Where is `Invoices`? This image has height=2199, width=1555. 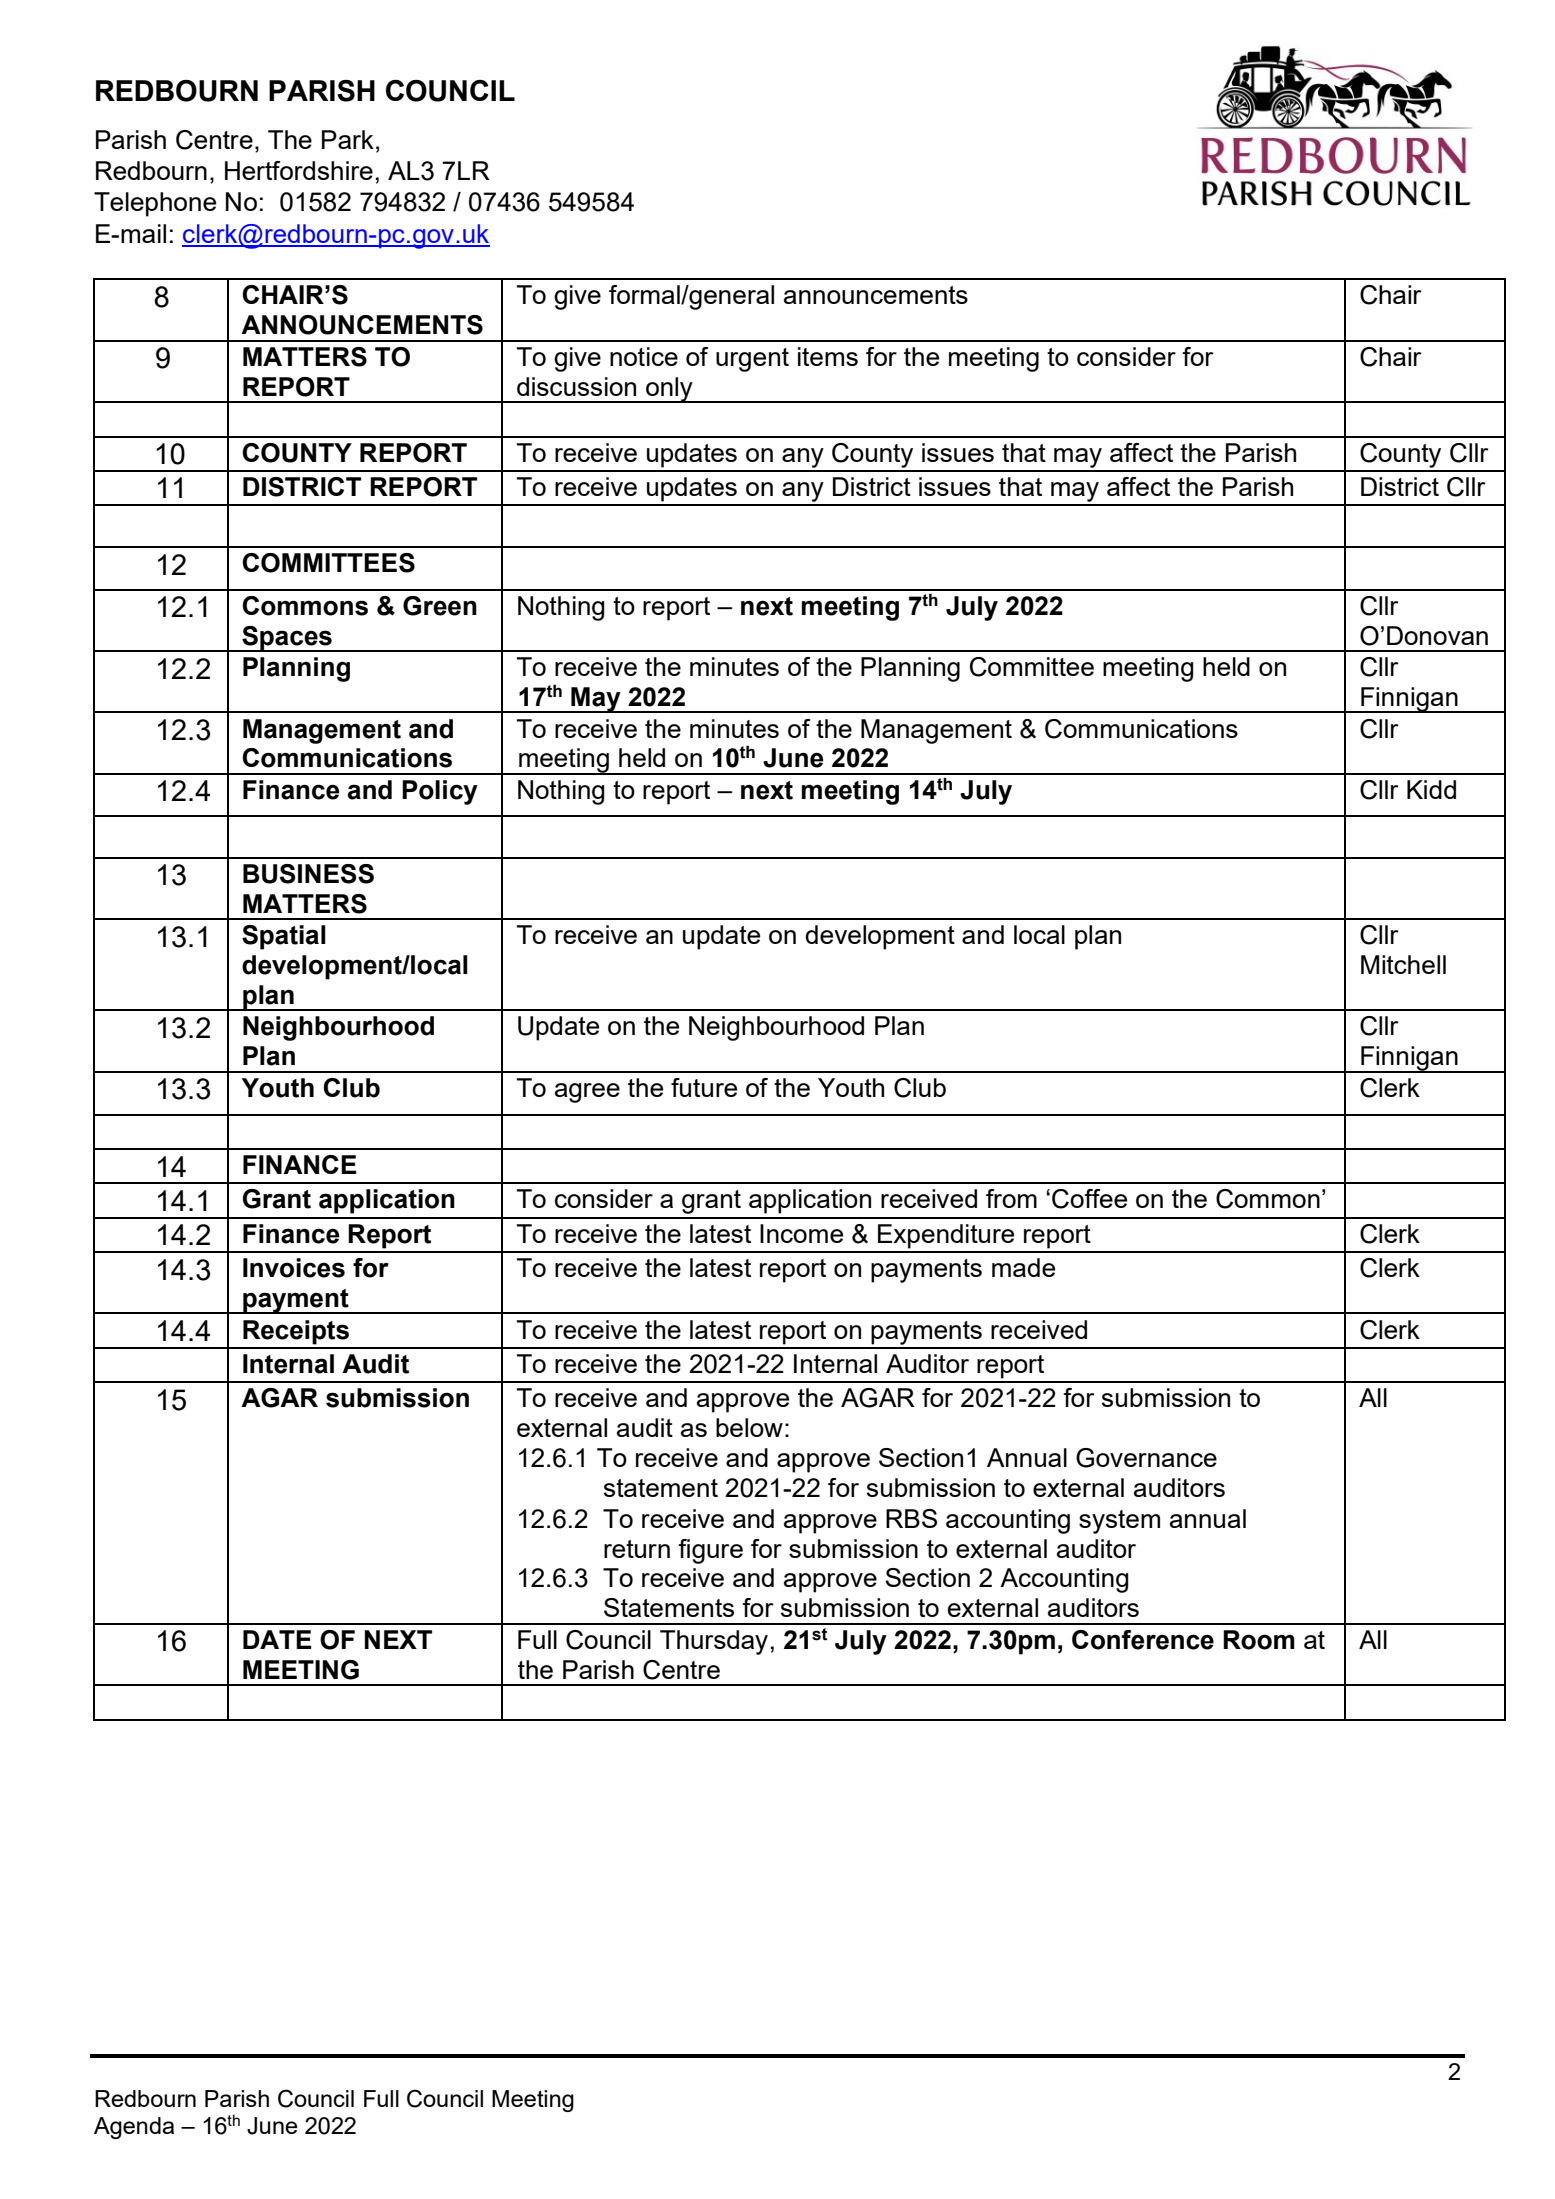 Invoices is located at coordinates (294, 1268).
